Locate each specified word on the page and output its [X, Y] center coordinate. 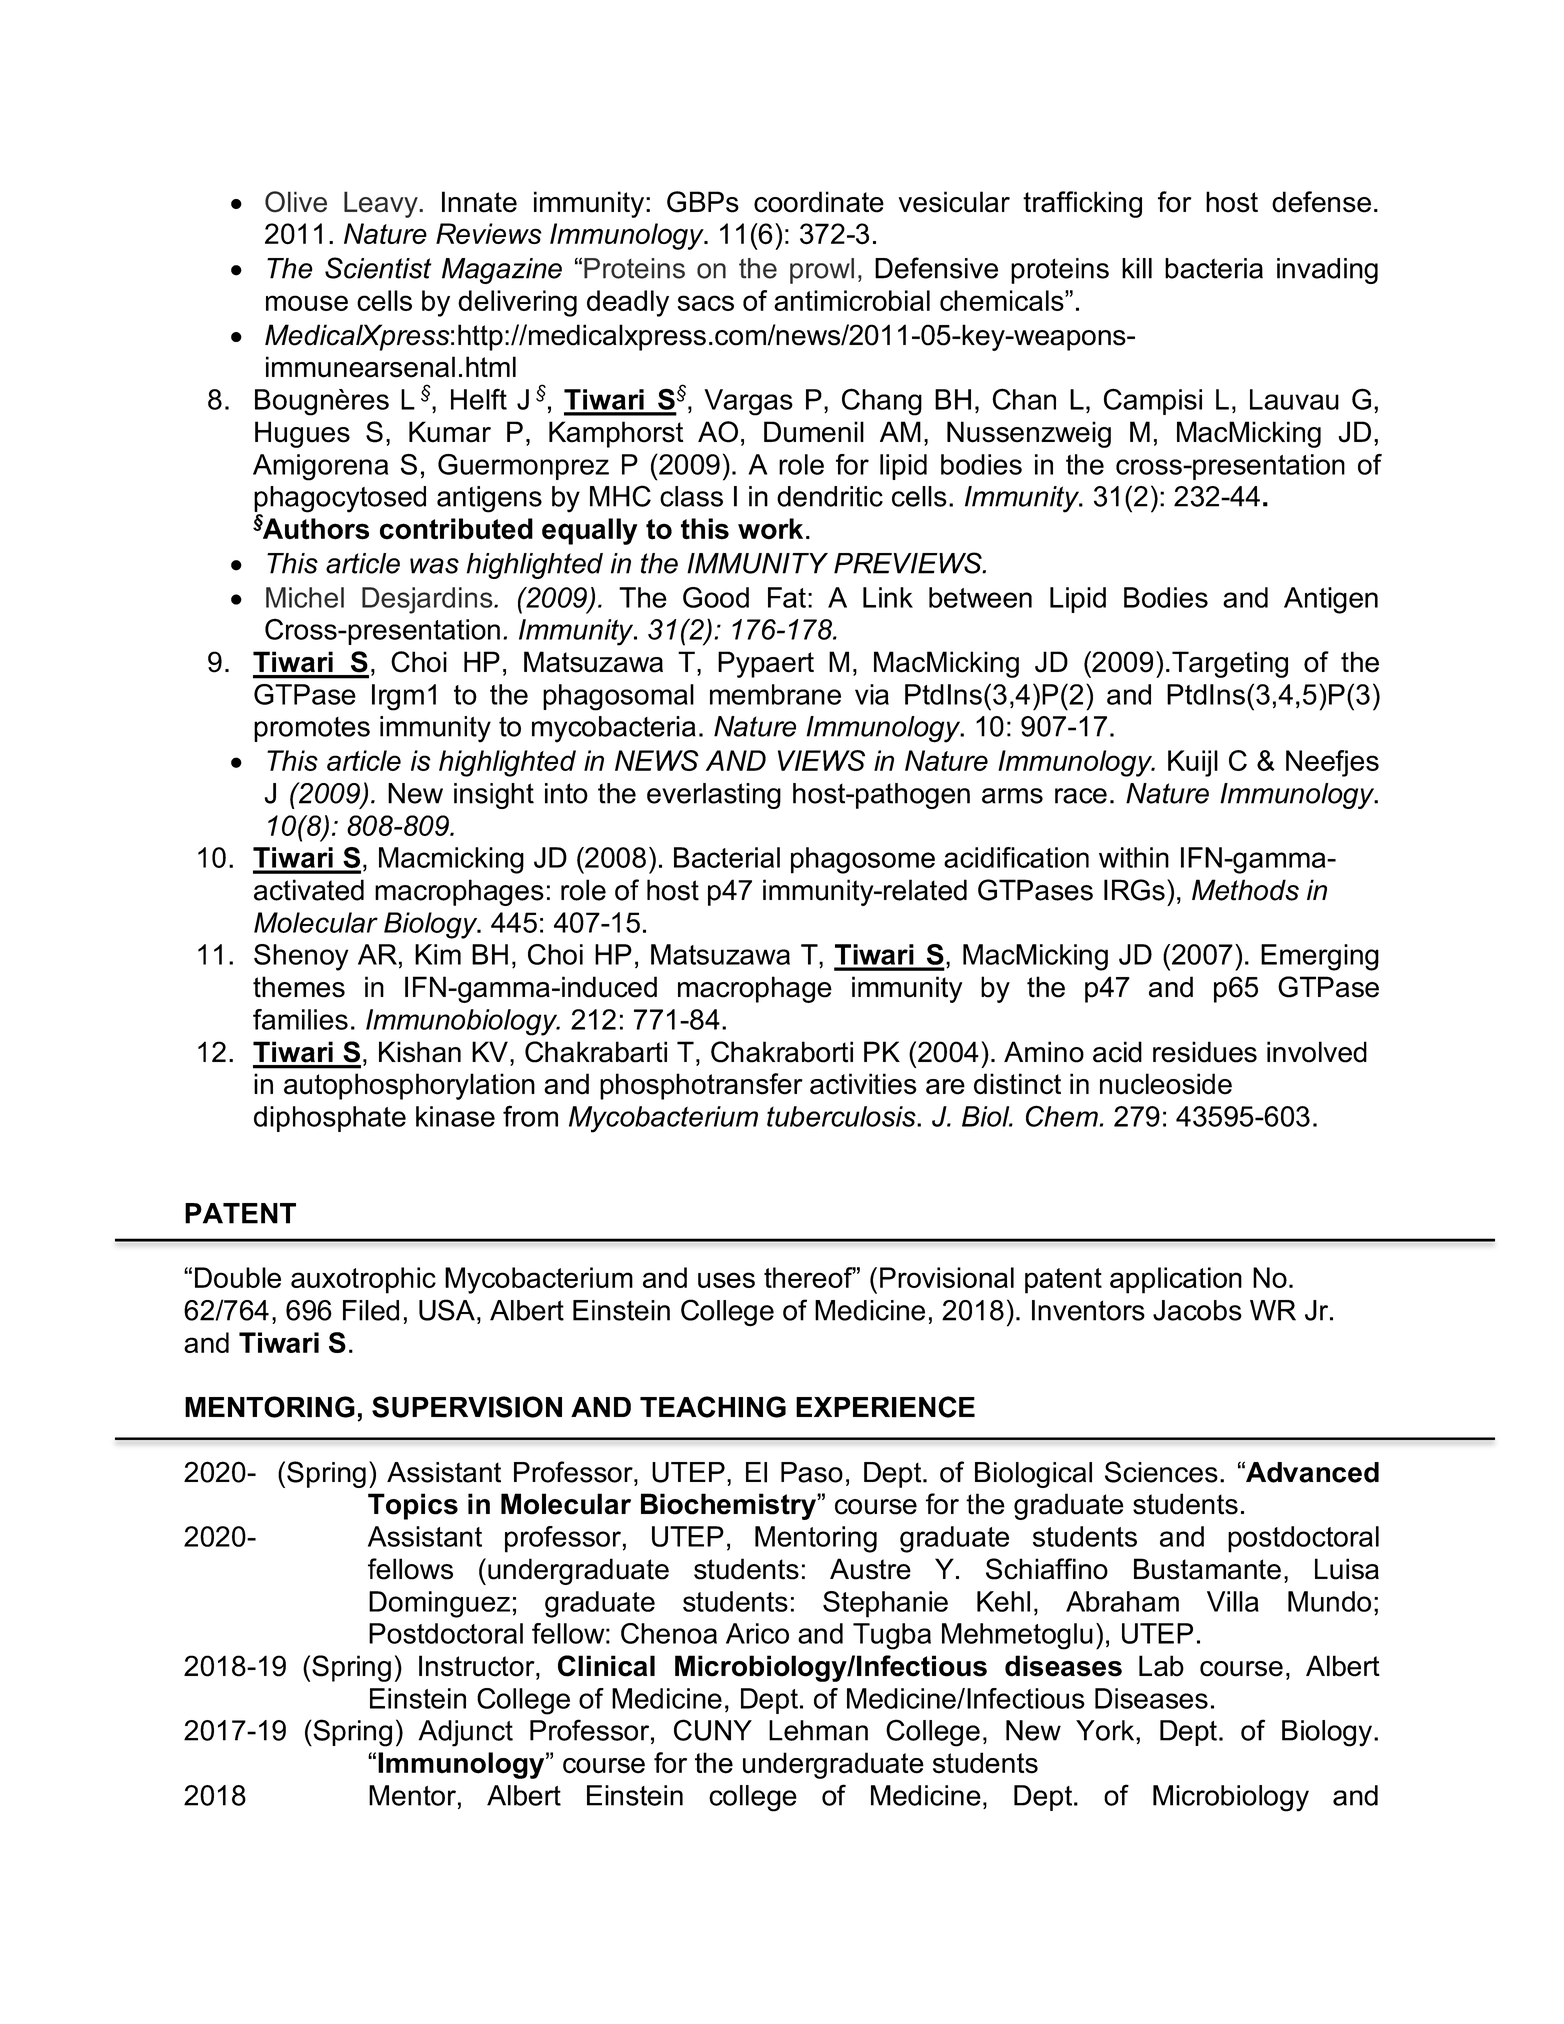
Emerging [1320, 957]
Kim [438, 954]
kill [1137, 268]
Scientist [378, 268]
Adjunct [466, 1733]
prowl [822, 271]
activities [863, 1084]
